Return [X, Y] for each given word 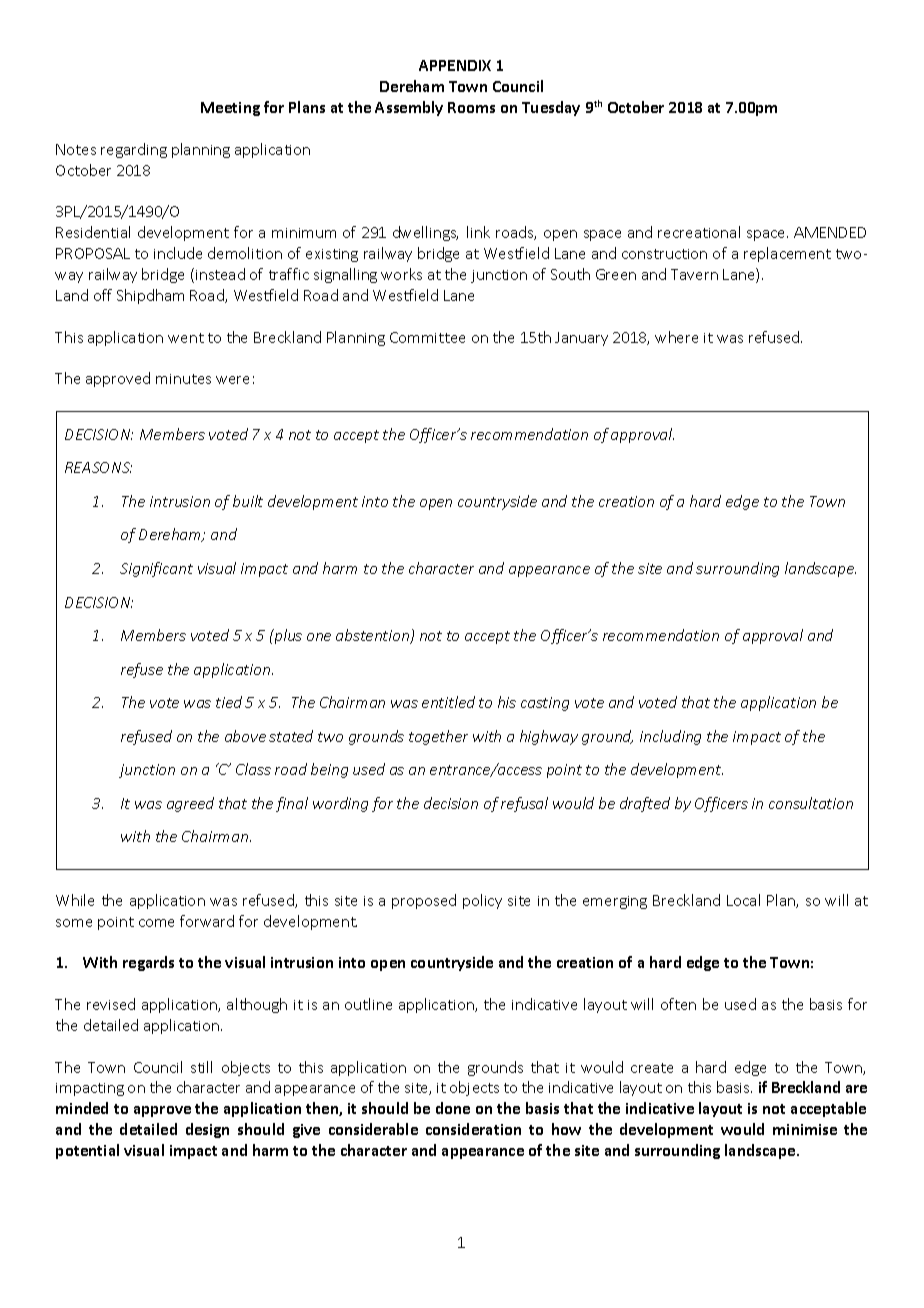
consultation [811, 803]
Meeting [230, 109]
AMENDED [830, 232]
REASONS [98, 467]
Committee [427, 337]
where [676, 337]
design [207, 1130]
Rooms [471, 107]
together [438, 737]
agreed [190, 804]
